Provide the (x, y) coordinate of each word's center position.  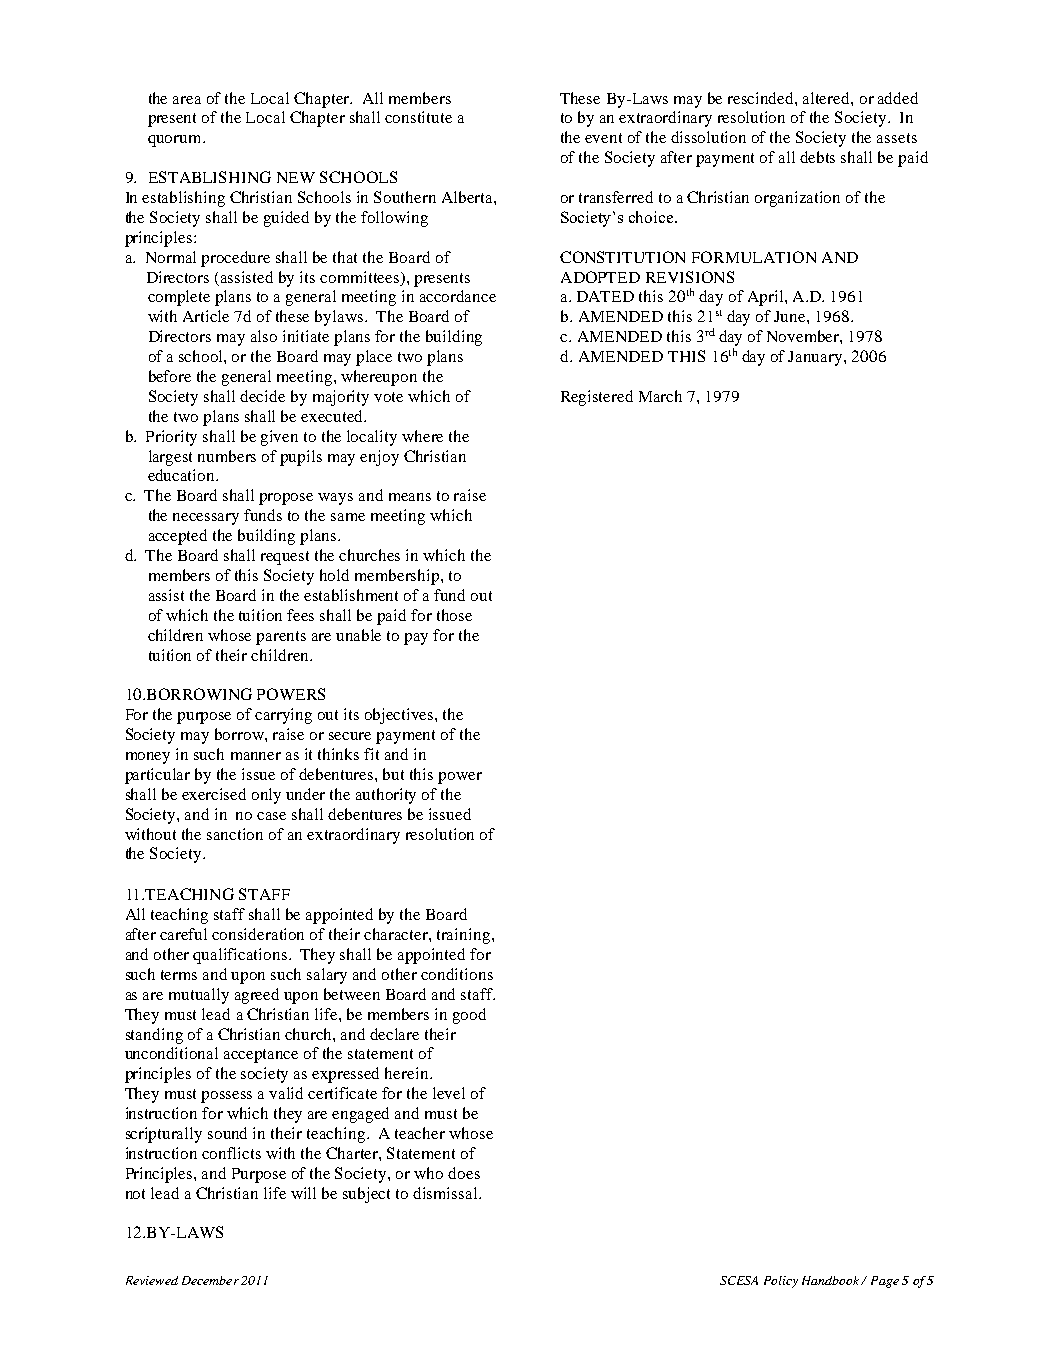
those (454, 615)
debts (817, 157)
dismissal (446, 1193)
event (603, 138)
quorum (176, 141)
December (210, 1280)
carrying (283, 716)
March (660, 396)
